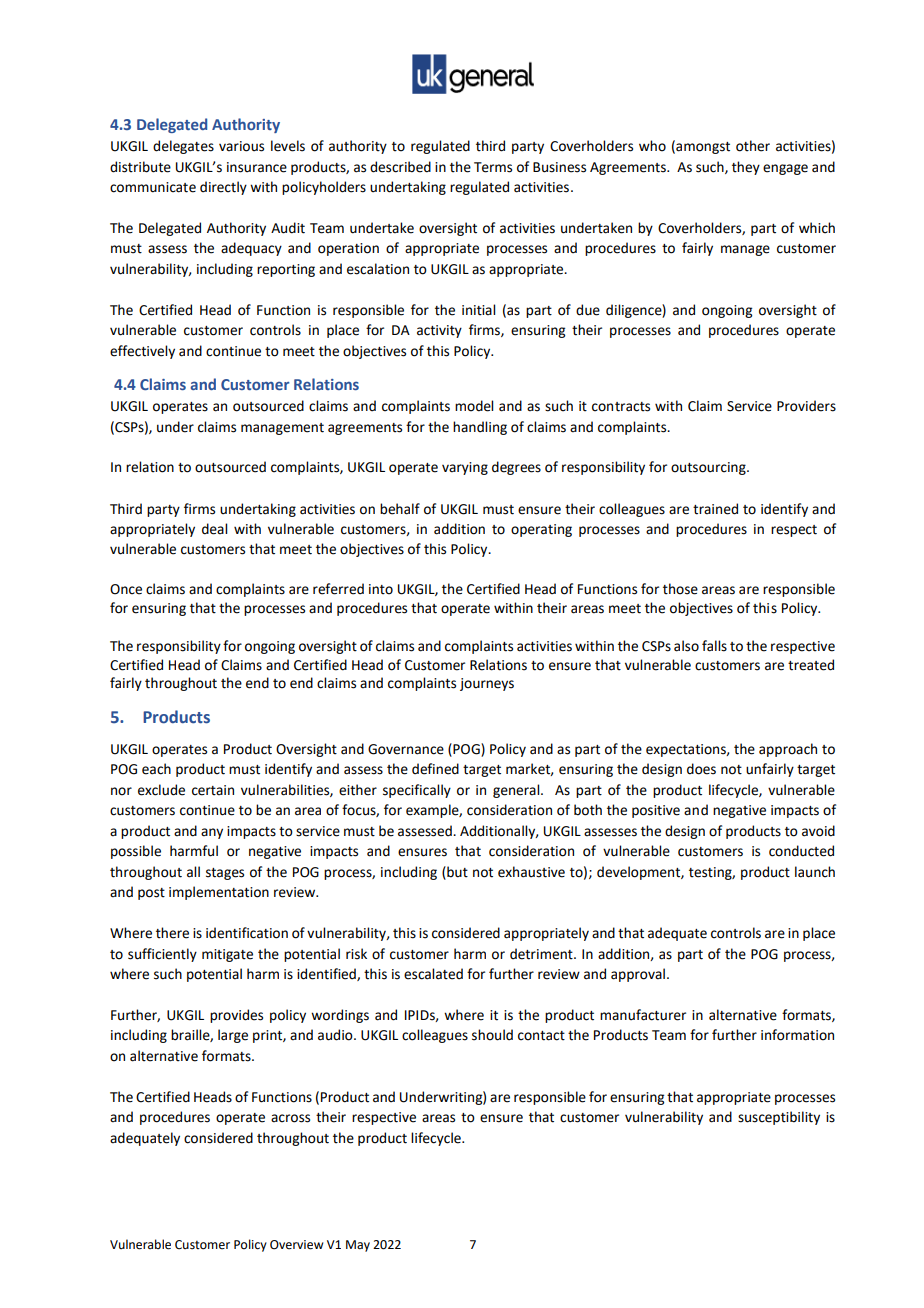 Image resolution: width=924 pixels, height=1308 pixels. I want to click on Once, so click(126, 589).
